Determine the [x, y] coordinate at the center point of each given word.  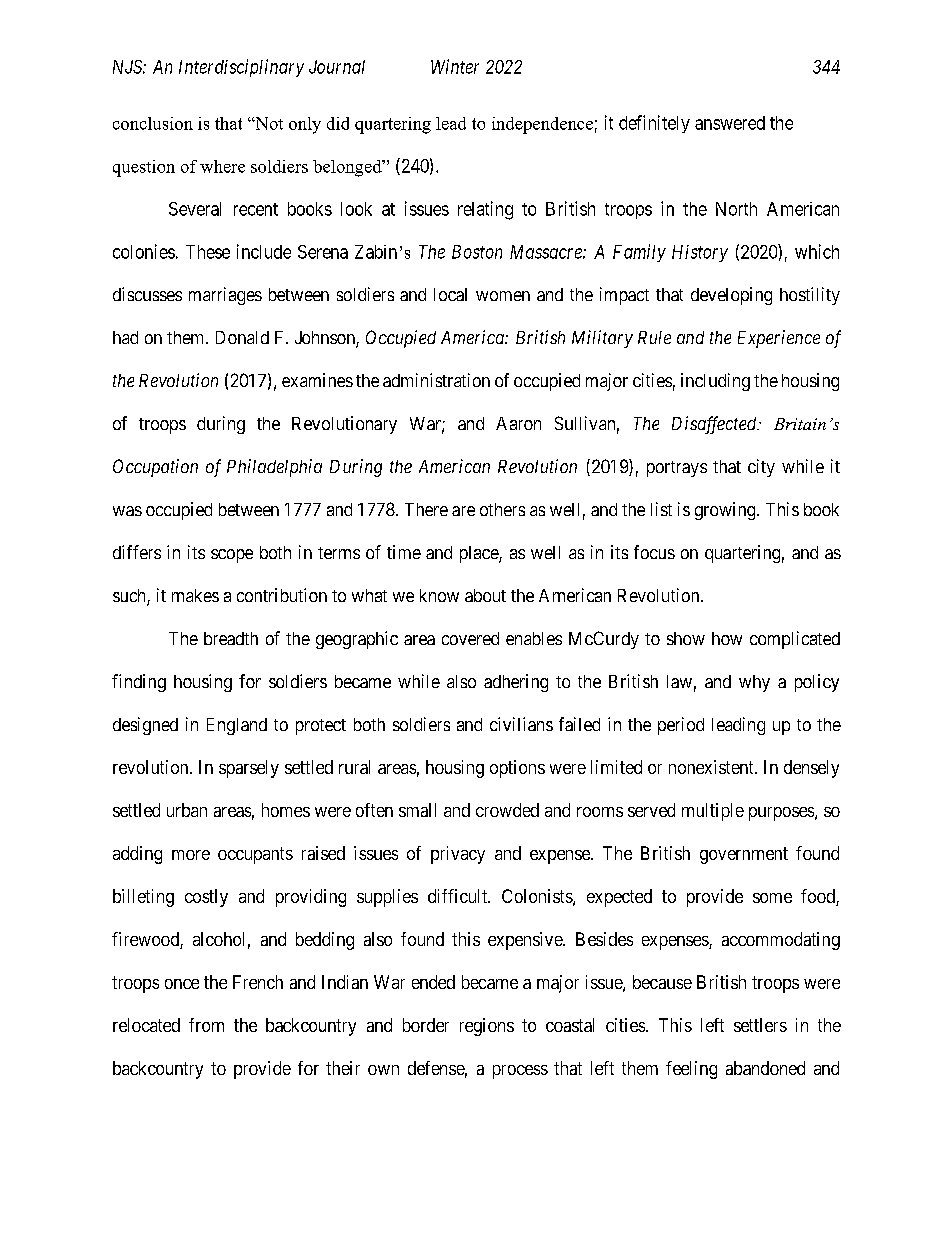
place [480, 554]
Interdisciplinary [241, 68]
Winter [455, 66]
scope [232, 556]
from [206, 1025]
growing [726, 511]
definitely [654, 124]
